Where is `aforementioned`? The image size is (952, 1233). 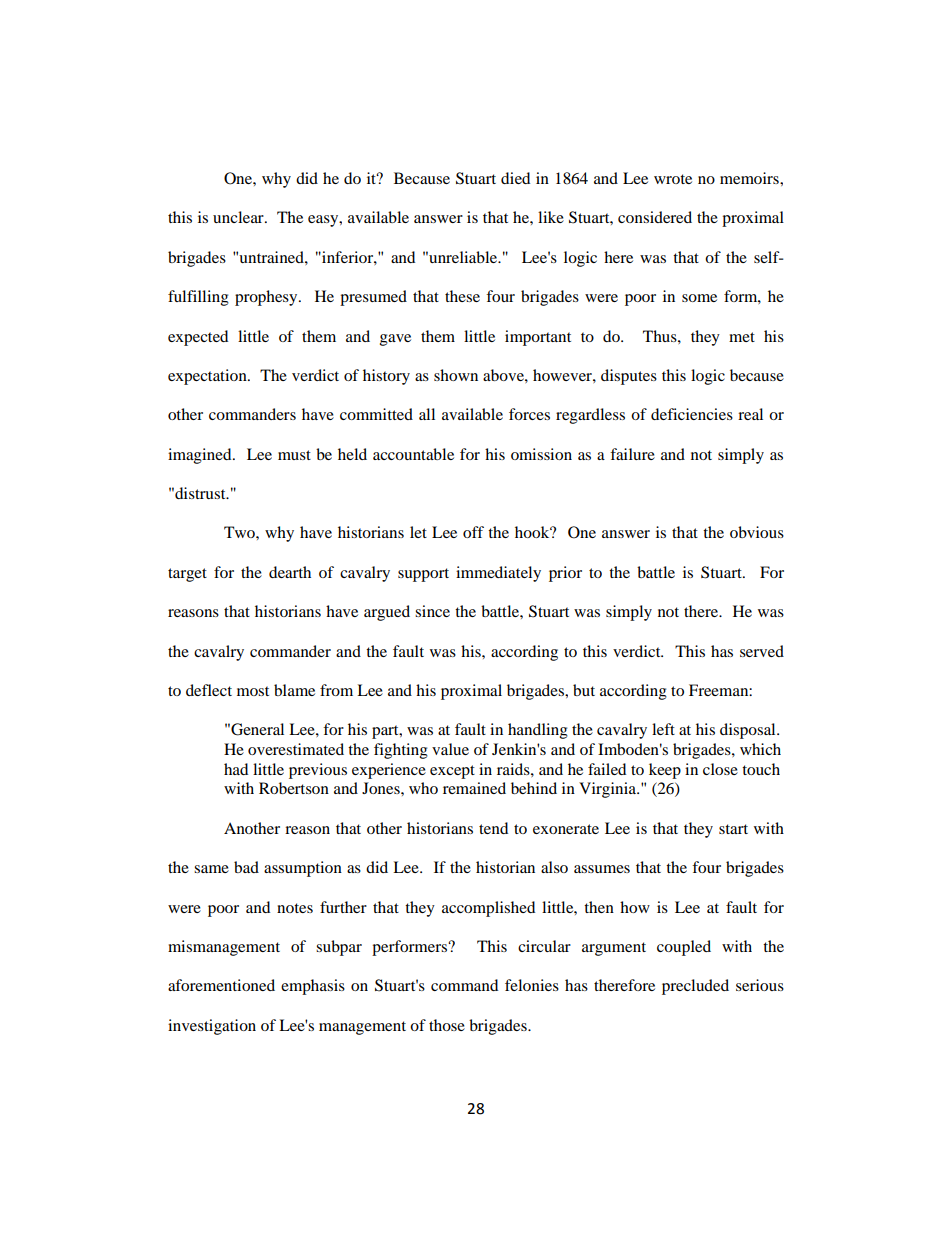
aforementioned is located at coordinates (221, 985).
